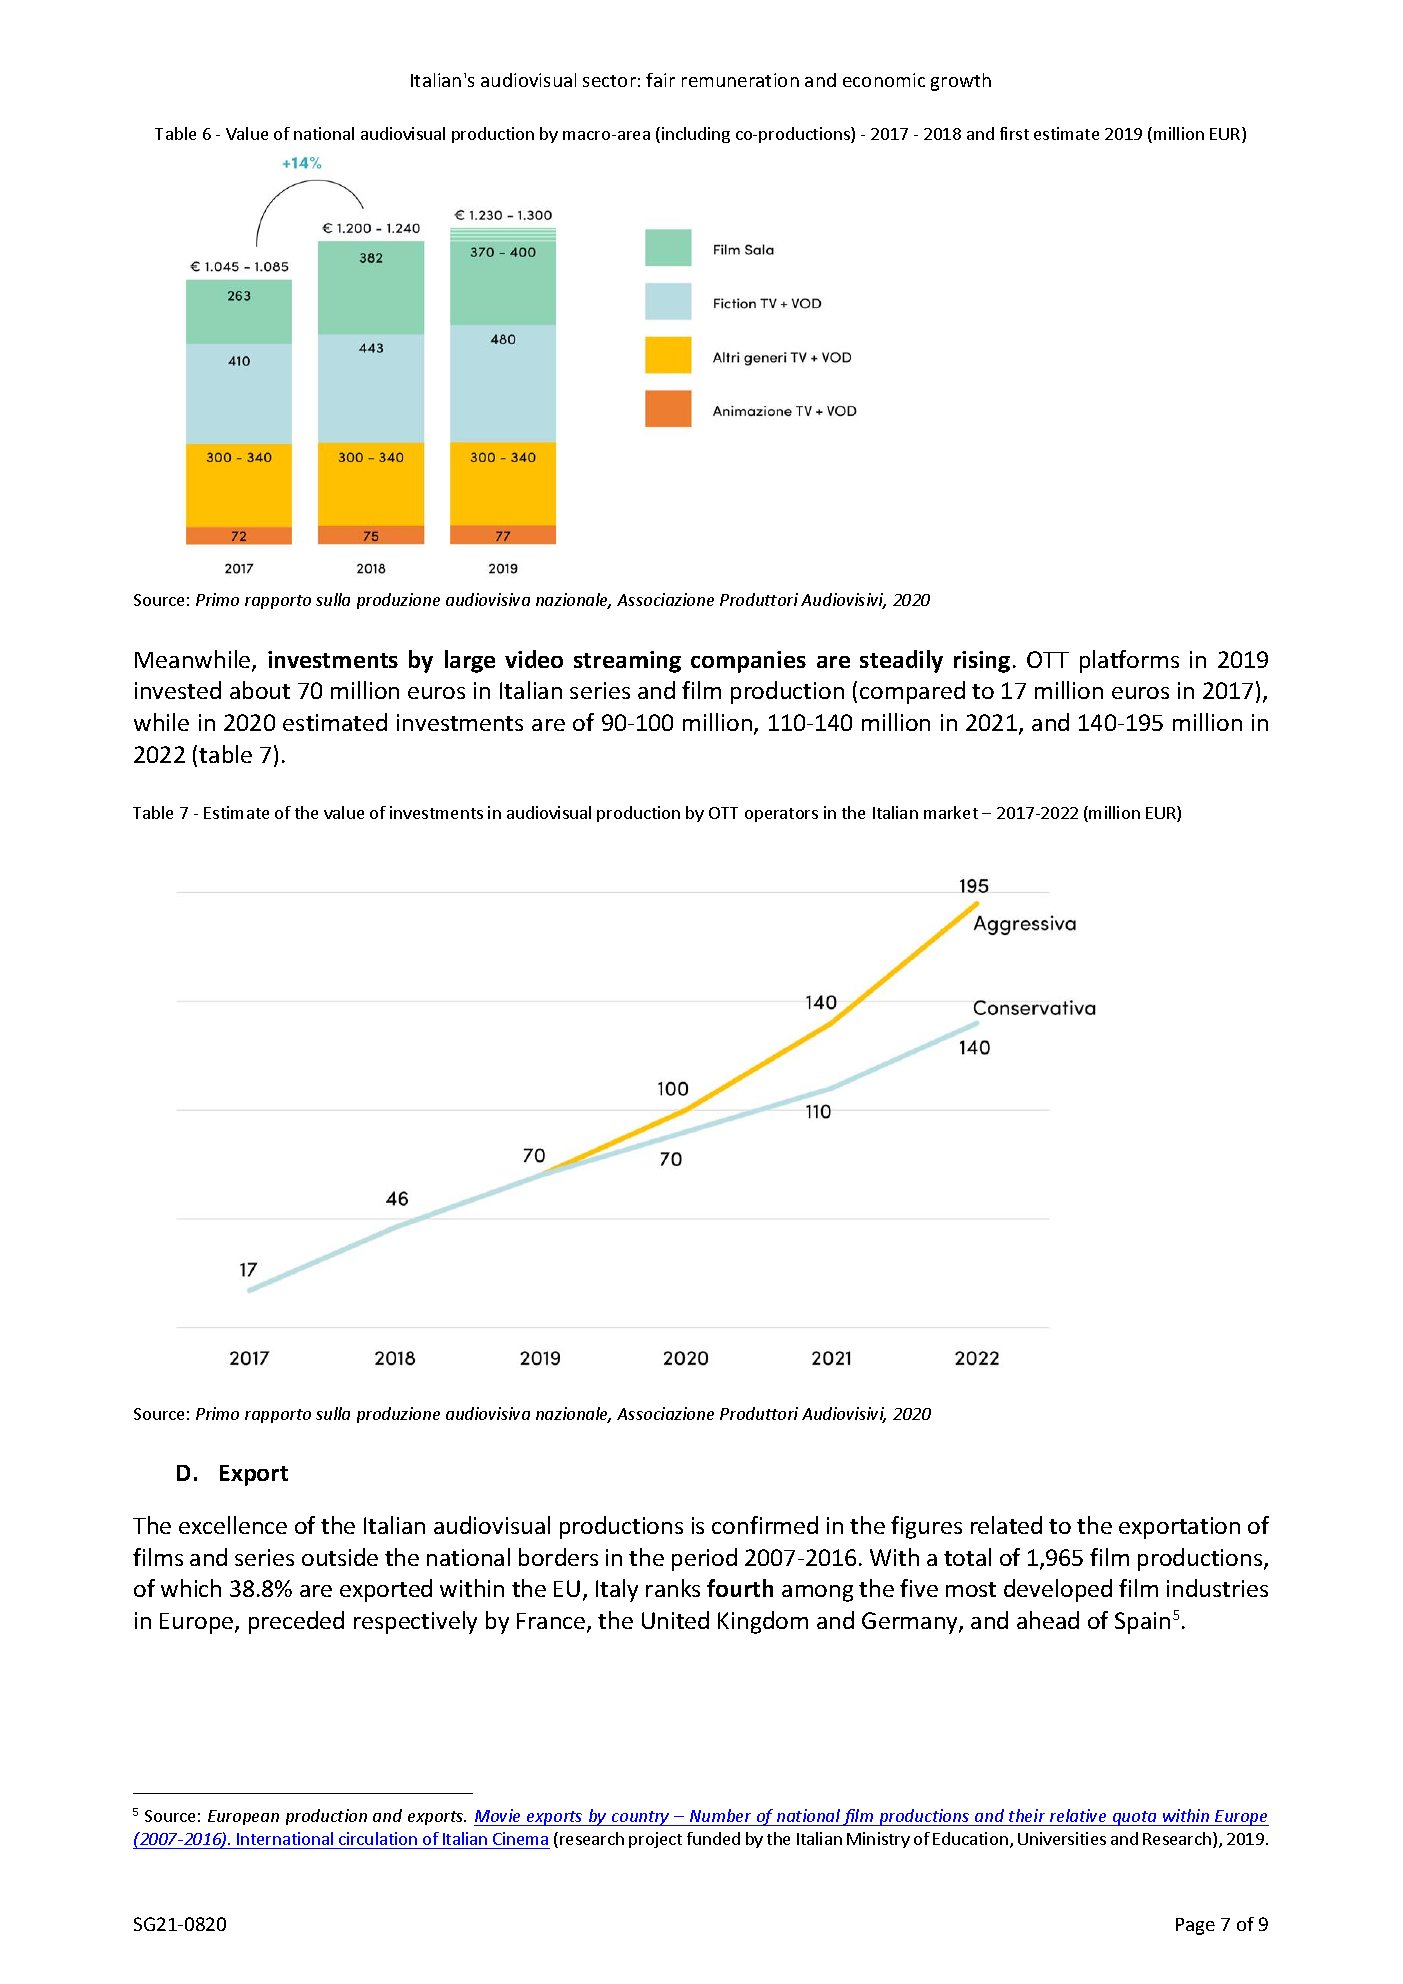  What do you see at coordinates (1014, 133) in the screenshot?
I see `first` at bounding box center [1014, 133].
